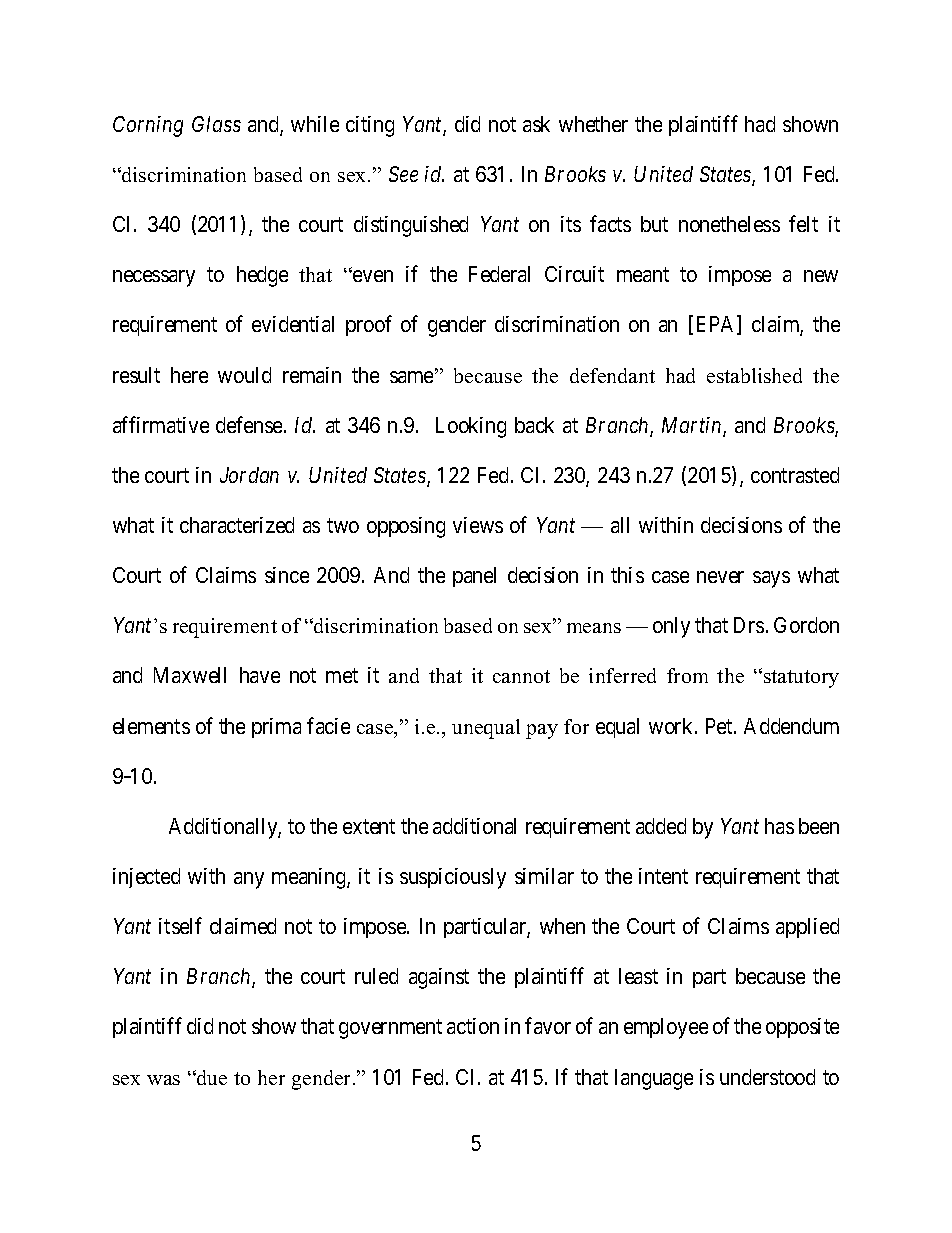 This screenshot has height=1233, width=952. I want to click on Martin, so click(693, 426).
